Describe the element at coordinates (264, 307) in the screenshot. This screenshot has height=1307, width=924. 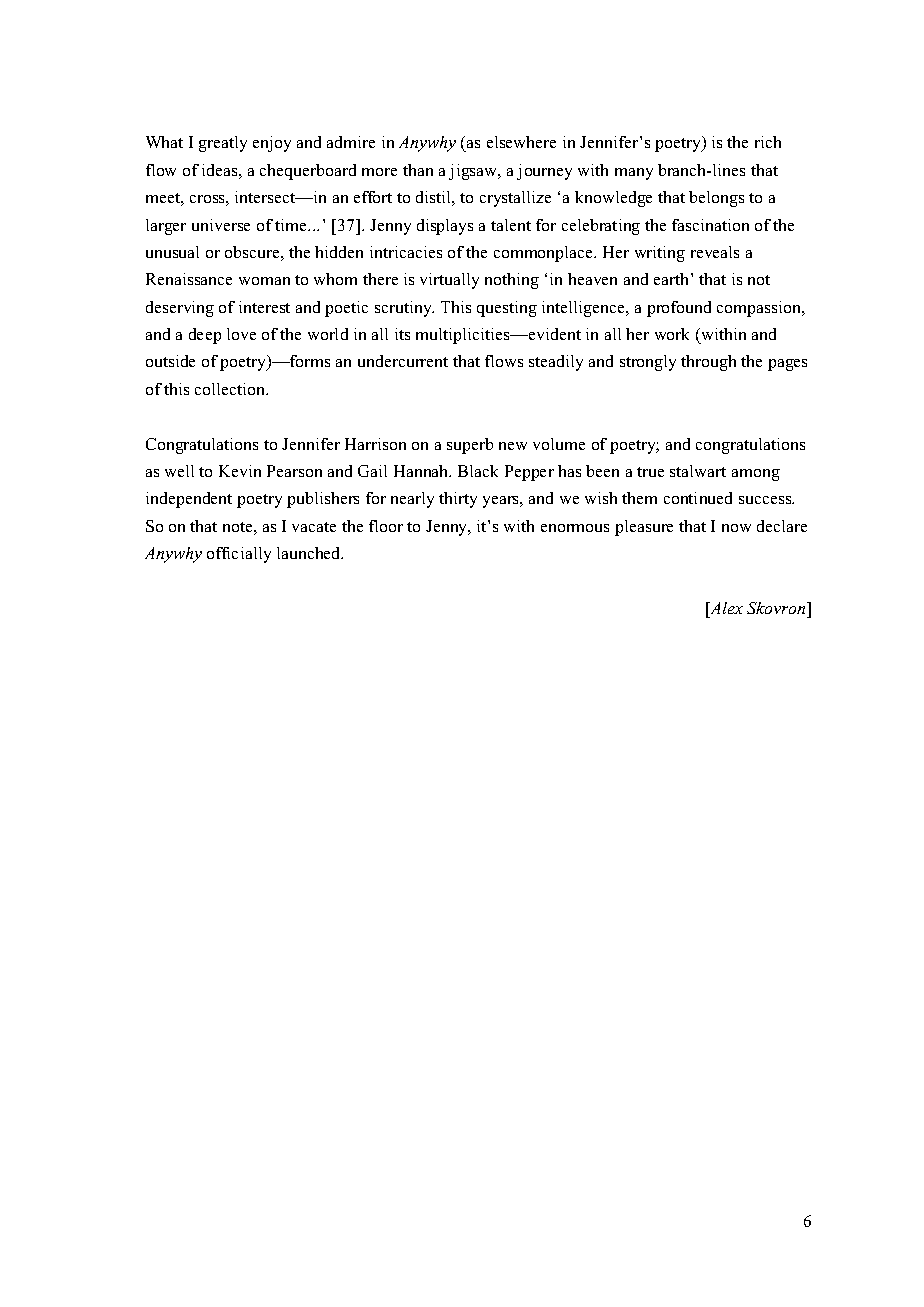
I see `interest` at that location.
